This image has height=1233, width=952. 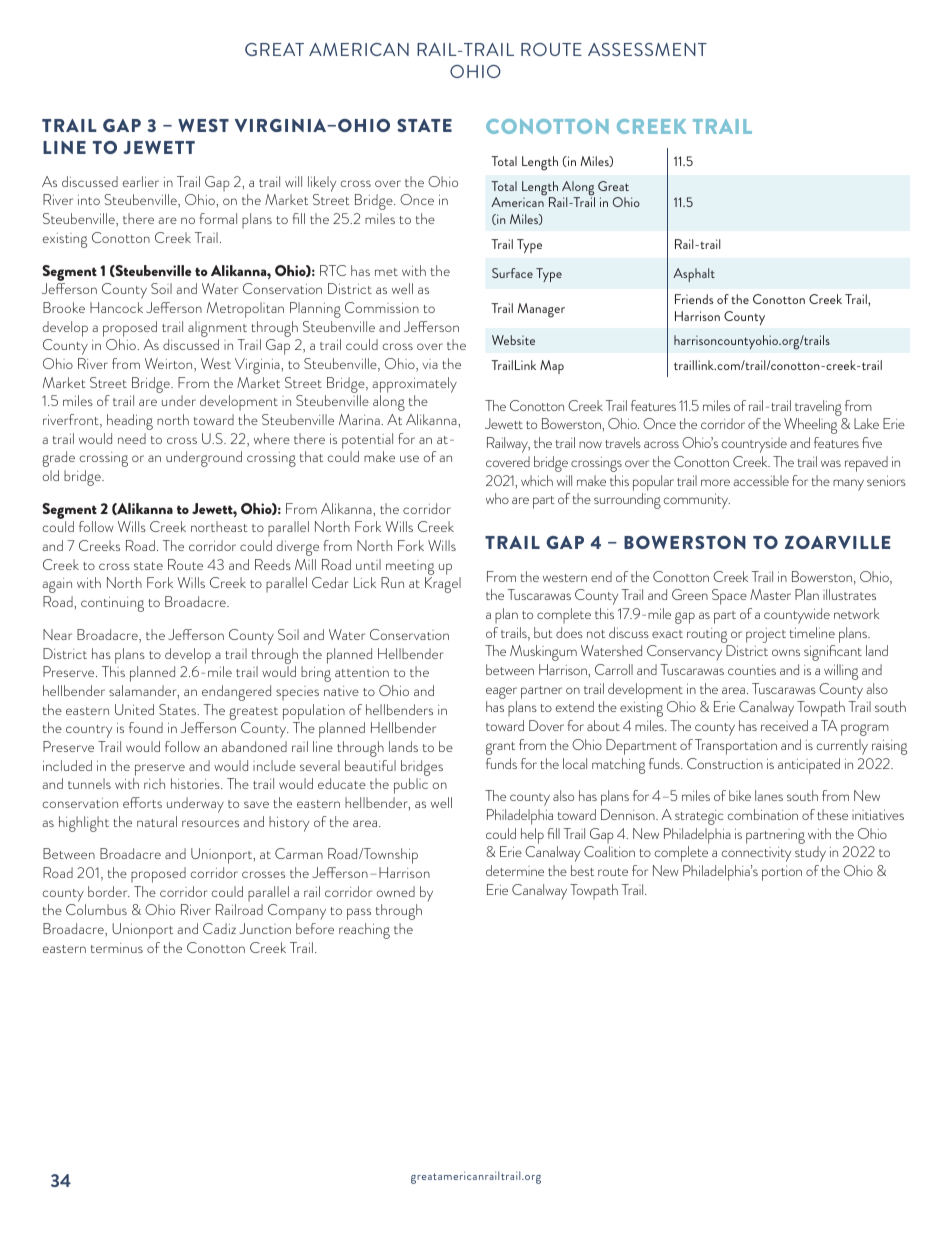 What do you see at coordinates (784, 725) in the image?
I see `received` at bounding box center [784, 725].
